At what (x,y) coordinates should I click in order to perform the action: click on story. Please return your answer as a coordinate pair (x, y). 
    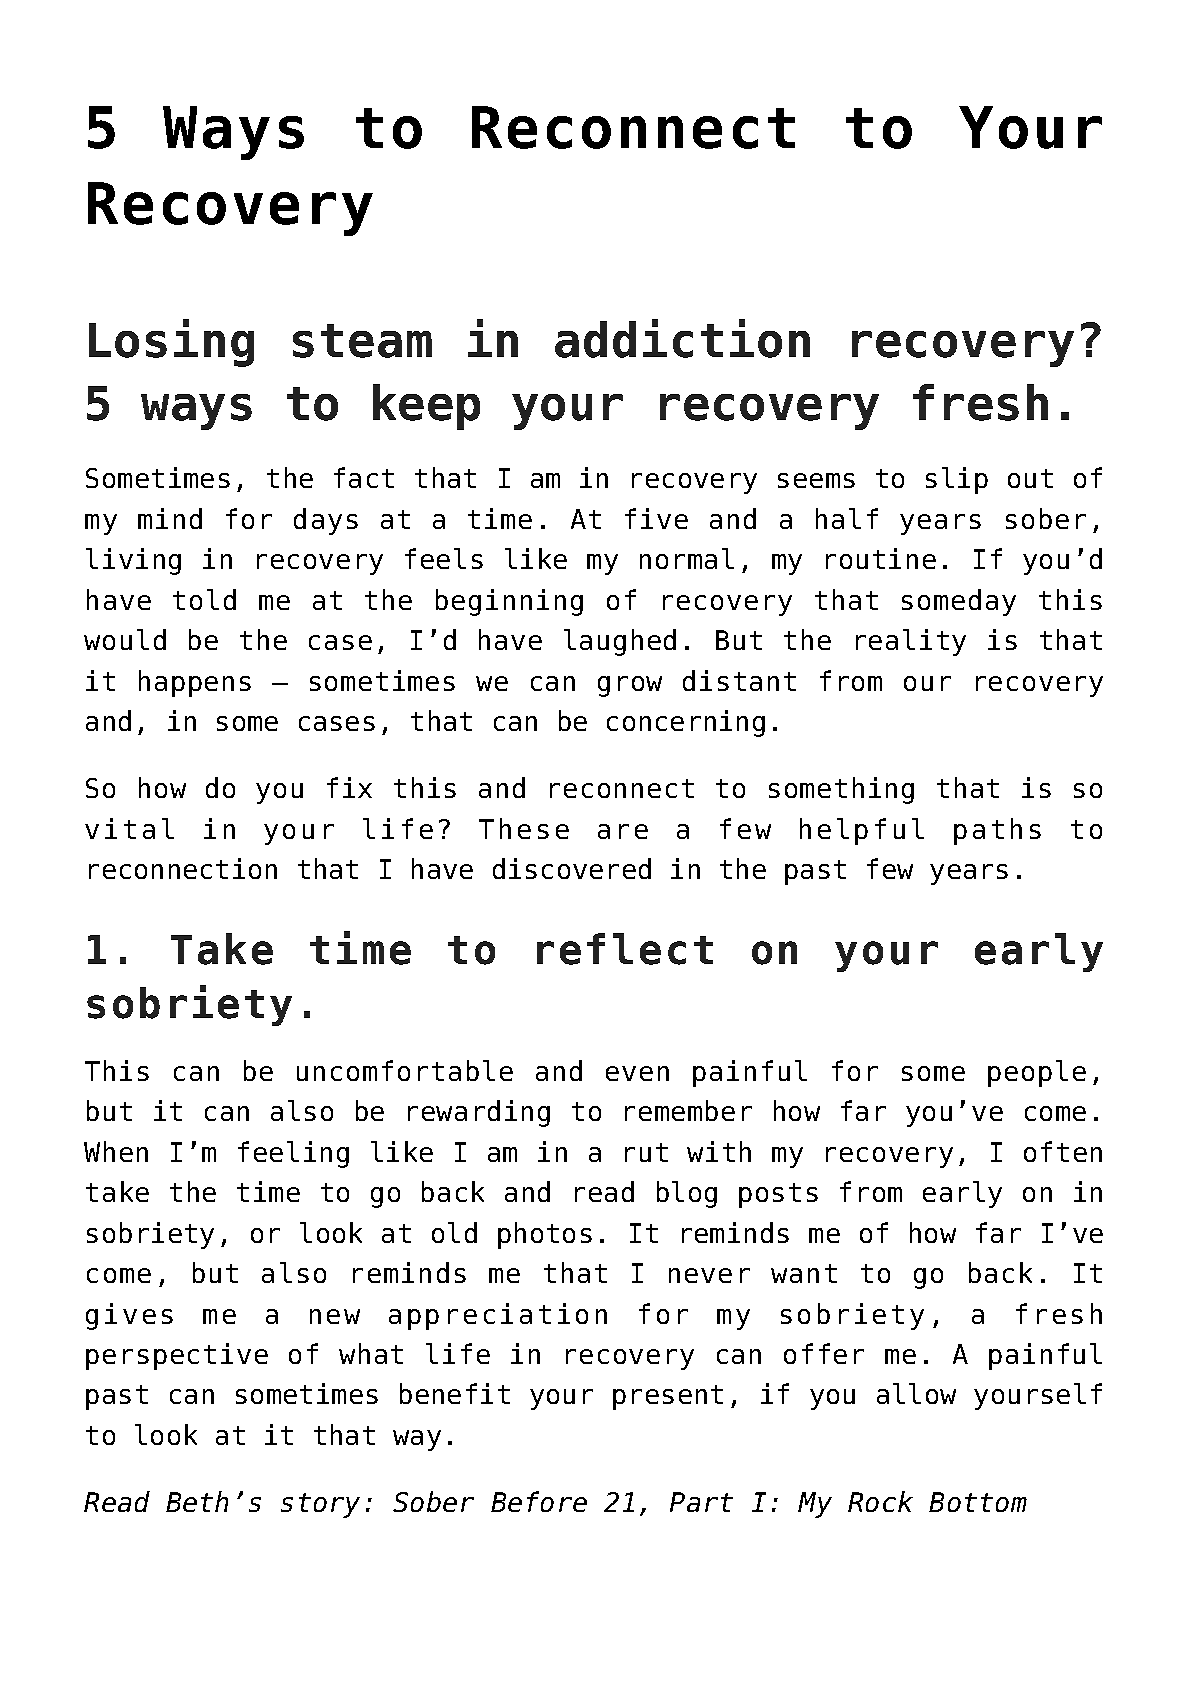
    Looking at the image, I should click on (320, 1505).
